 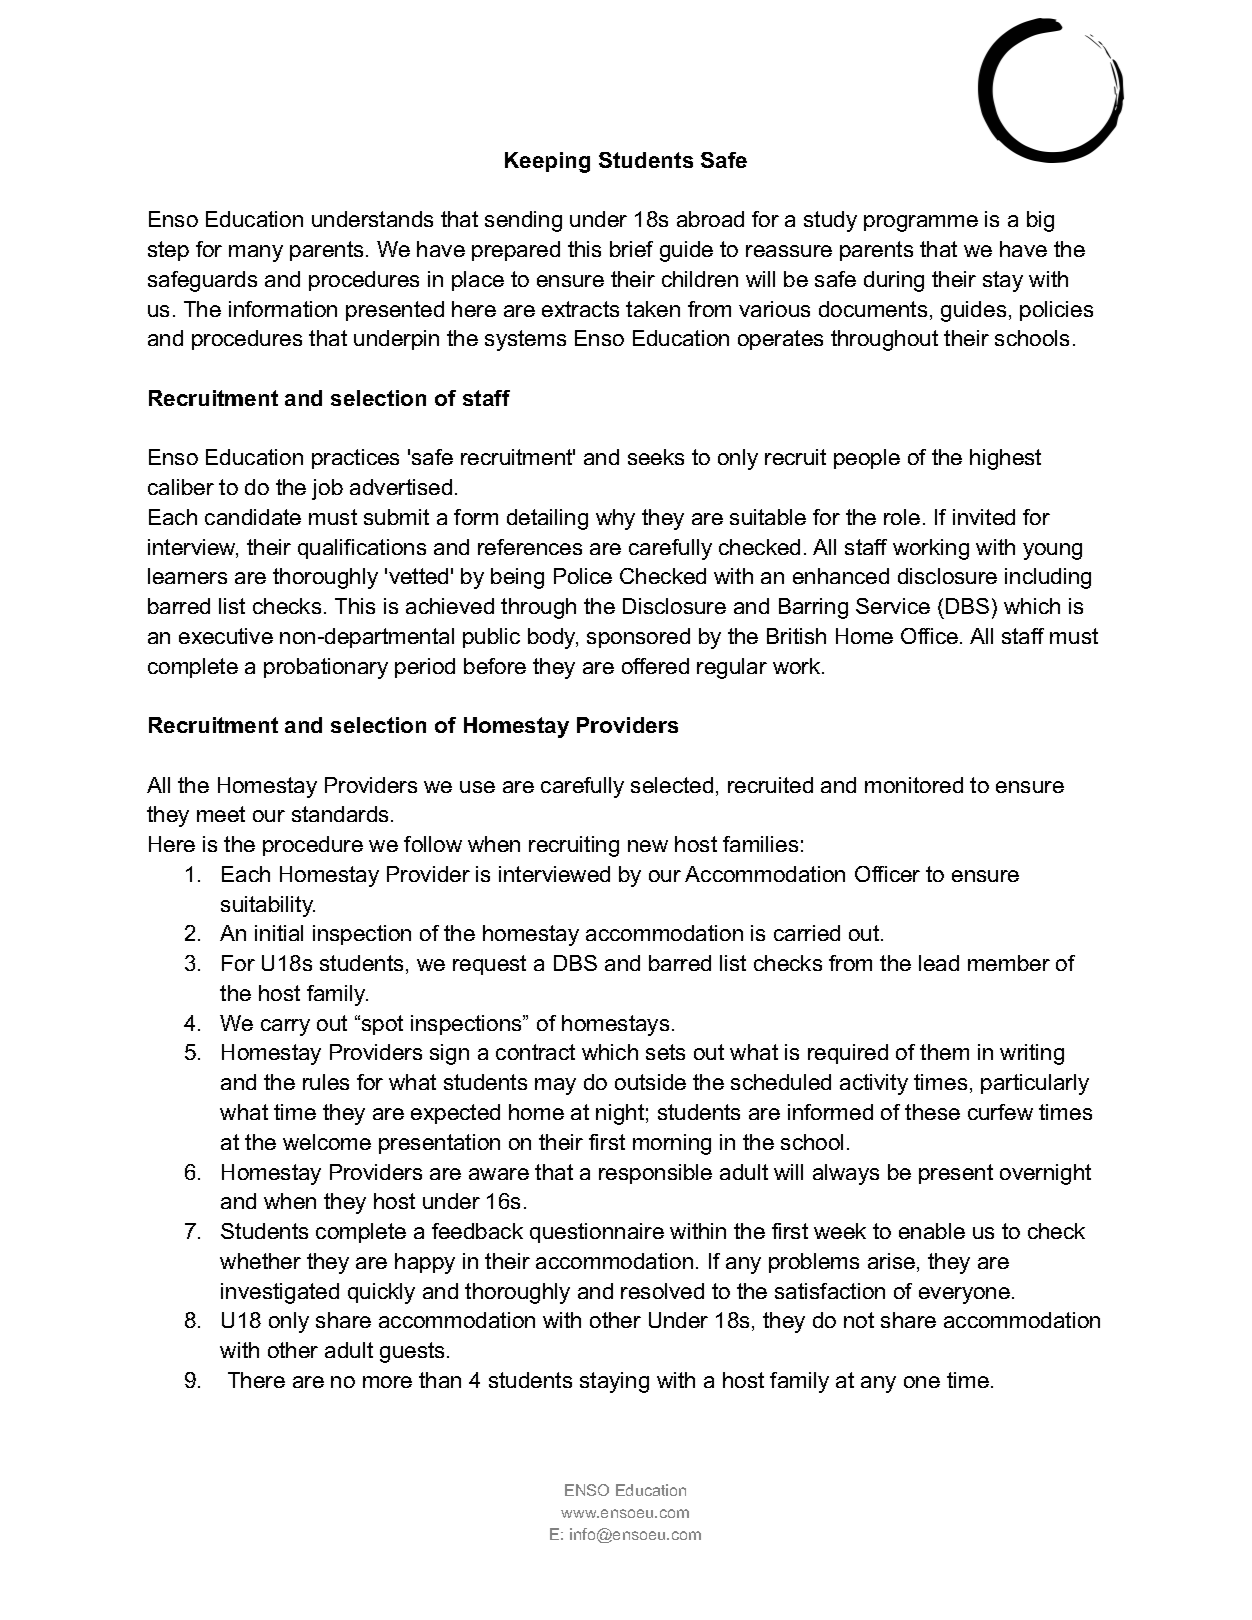 What do you see at coordinates (631, 249) in the screenshot?
I see `brief` at bounding box center [631, 249].
